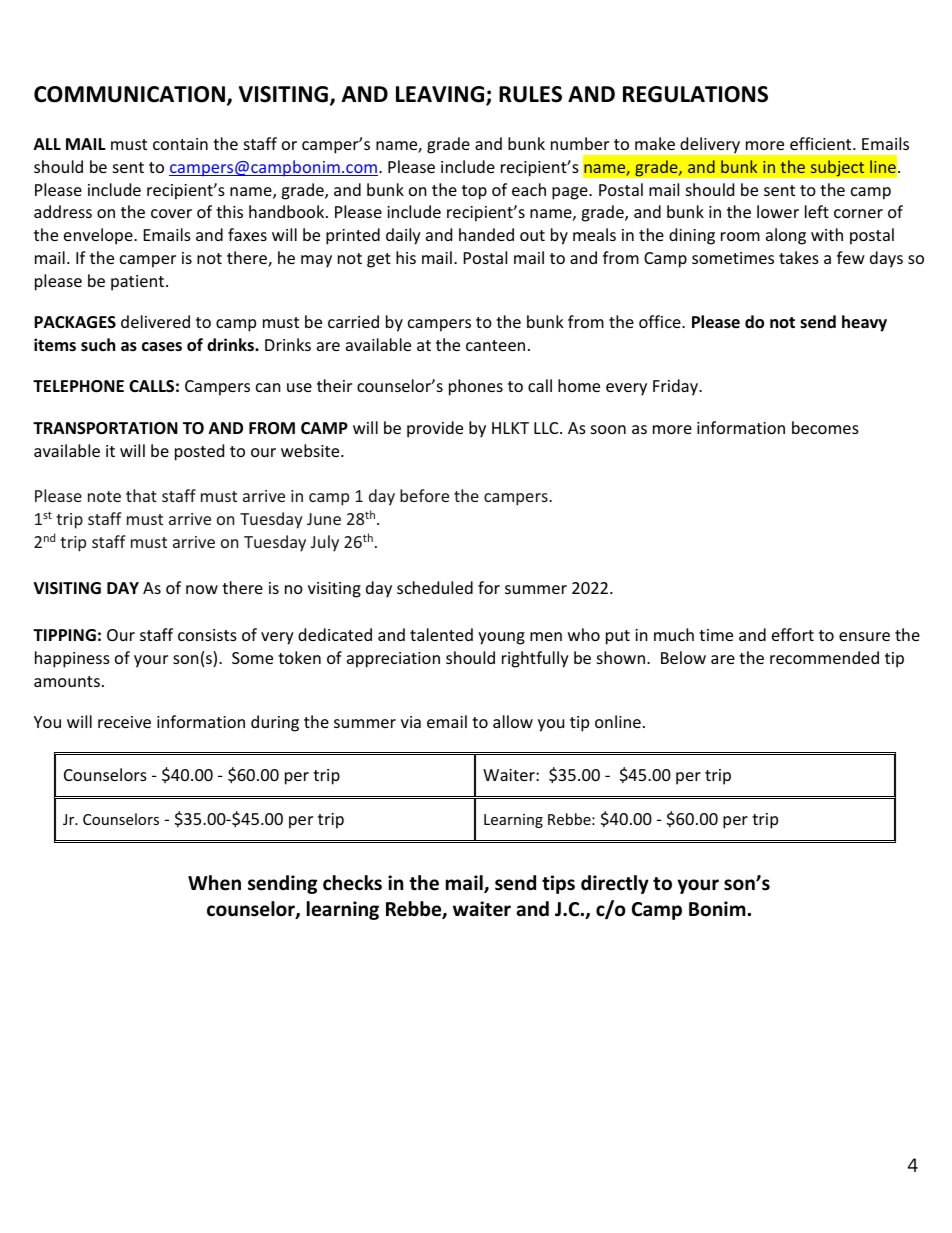  What do you see at coordinates (558, 884) in the document?
I see `tips` at bounding box center [558, 884].
